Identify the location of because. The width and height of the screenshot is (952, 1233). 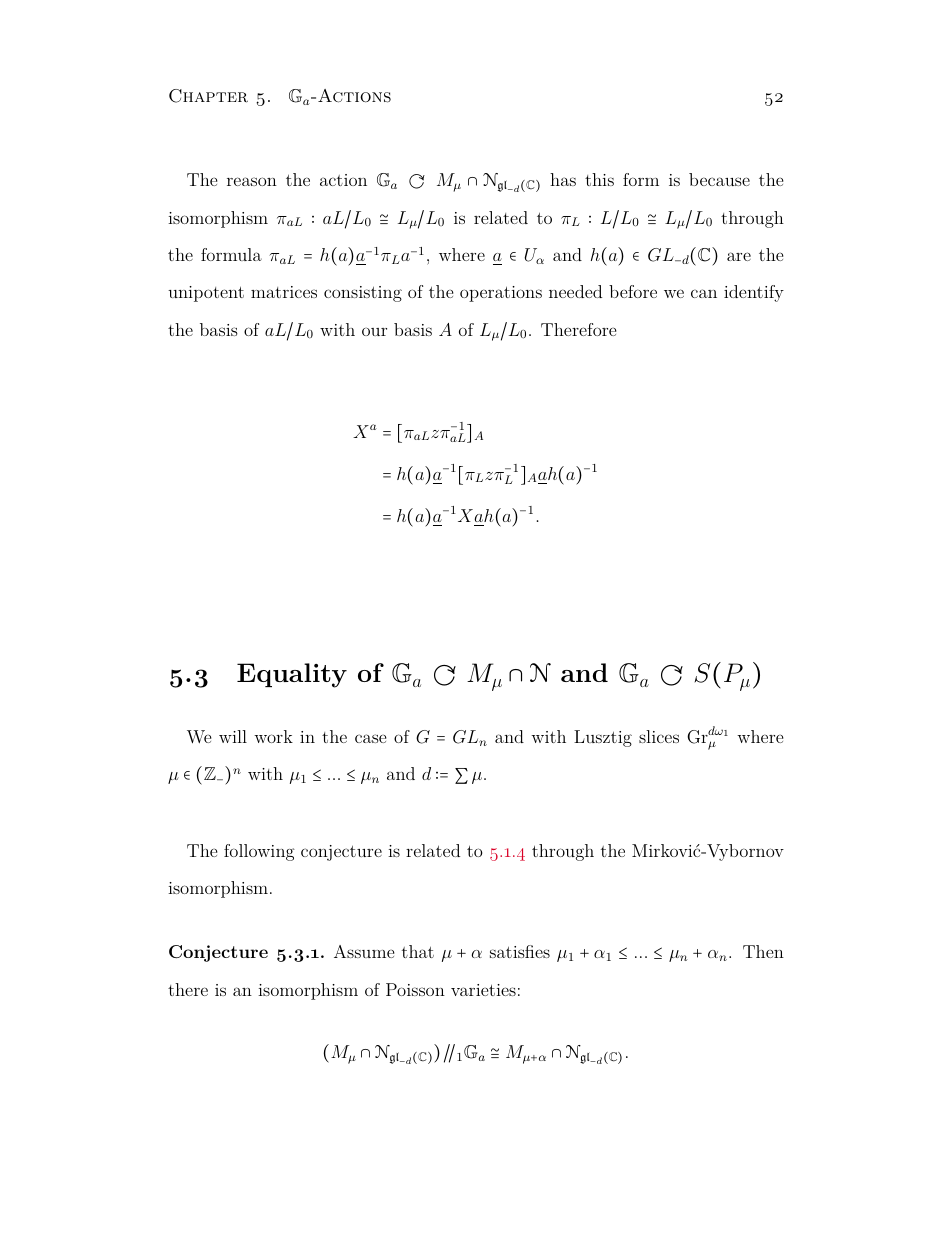
(719, 179).
